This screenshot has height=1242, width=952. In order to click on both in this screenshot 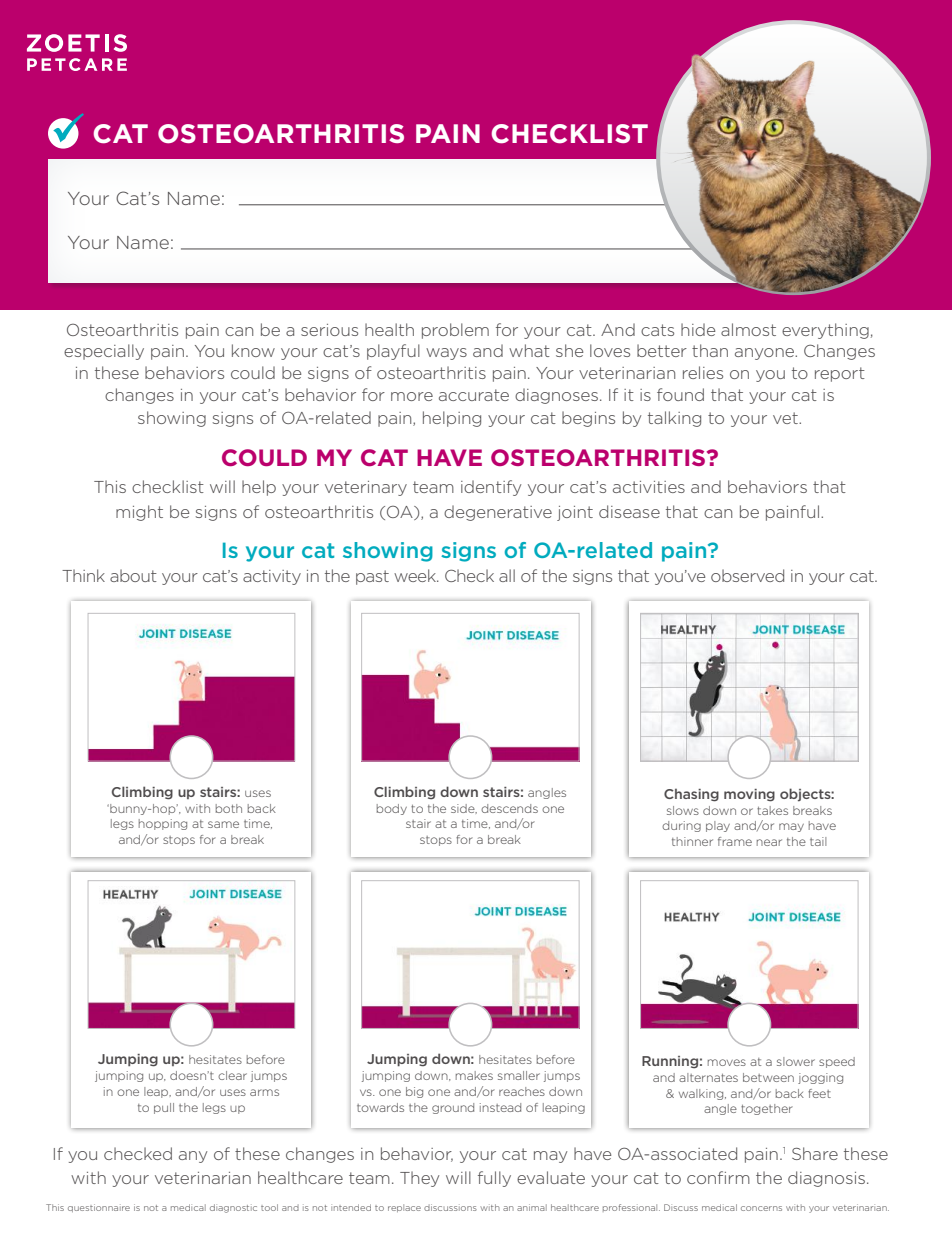, I will do `click(229, 808)`.
